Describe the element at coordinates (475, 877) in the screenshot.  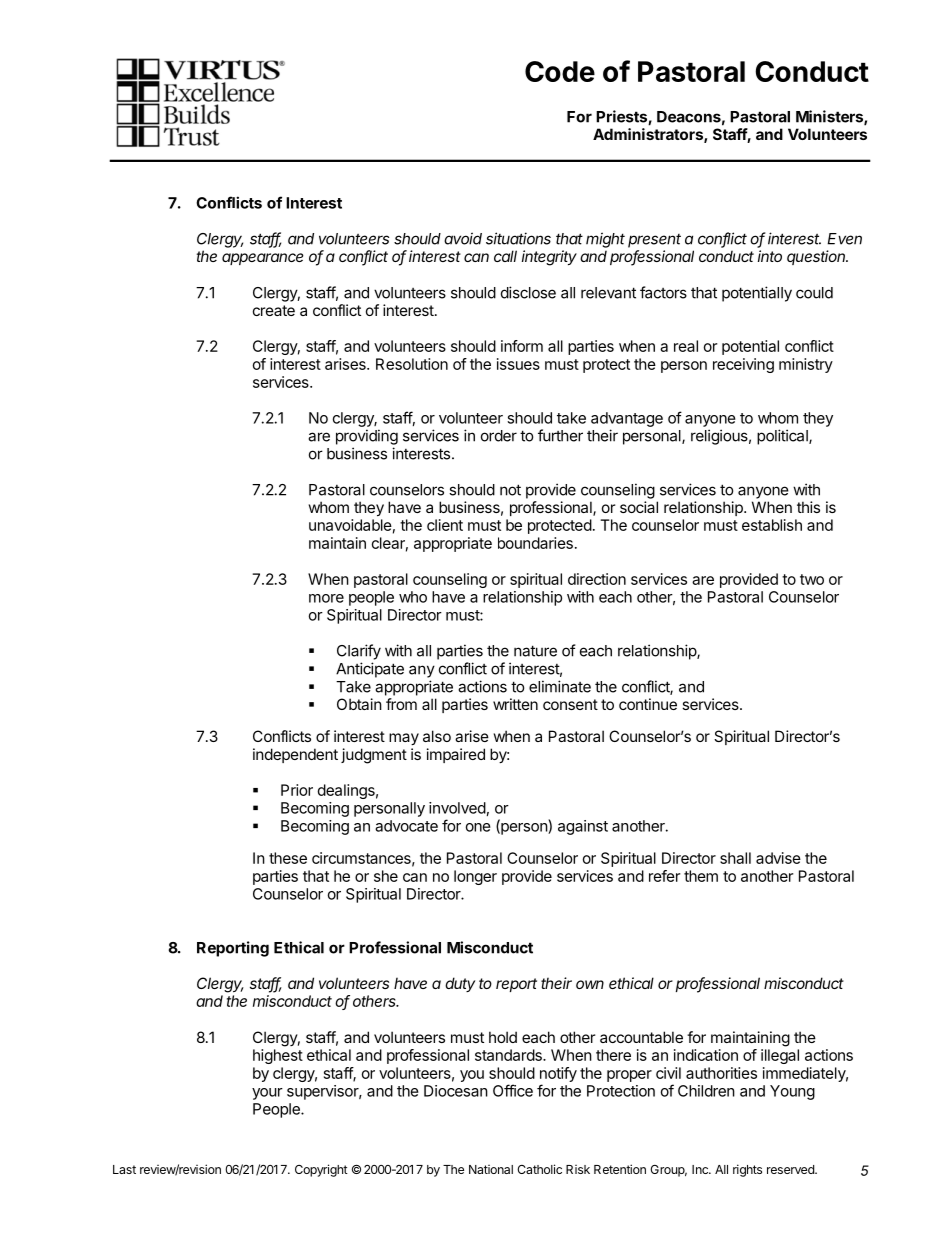
I see `longer` at that location.
